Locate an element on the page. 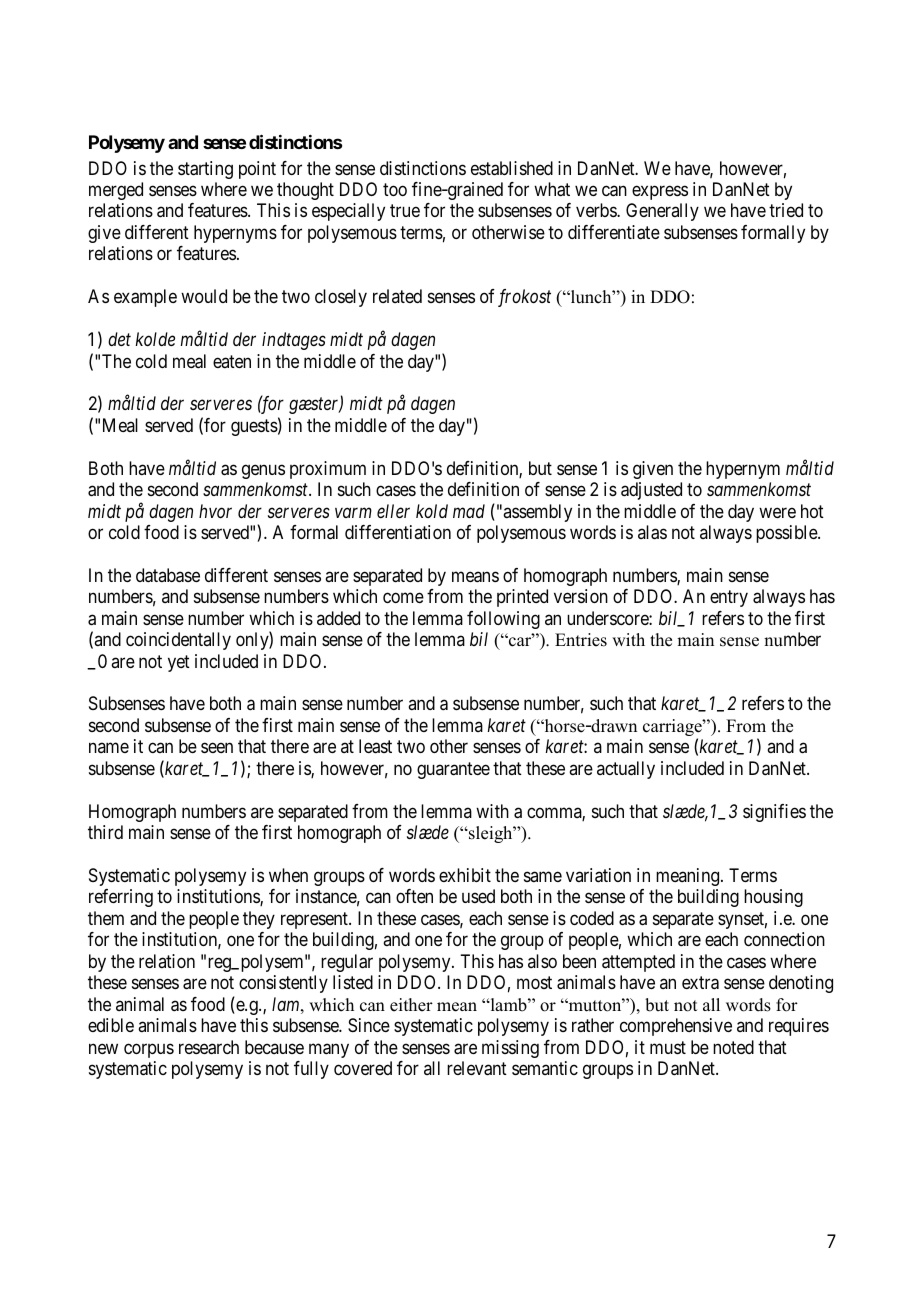 The height and width of the page is (1308, 924). noted is located at coordinates (733, 1047).
